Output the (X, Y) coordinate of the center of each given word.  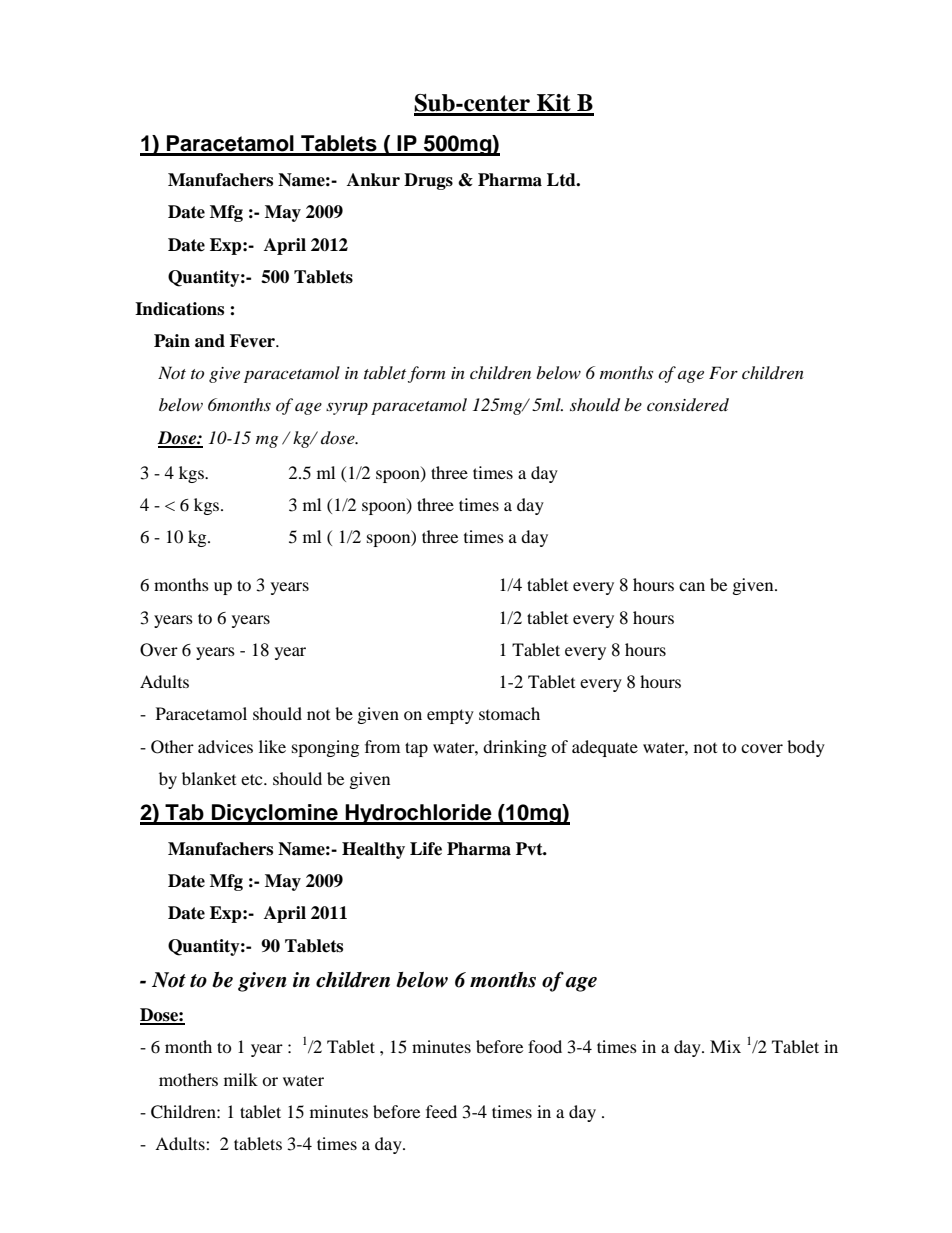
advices (225, 746)
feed (441, 1111)
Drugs (428, 181)
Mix (725, 1046)
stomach (509, 713)
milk (241, 1079)
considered (688, 404)
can (692, 586)
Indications (179, 309)
